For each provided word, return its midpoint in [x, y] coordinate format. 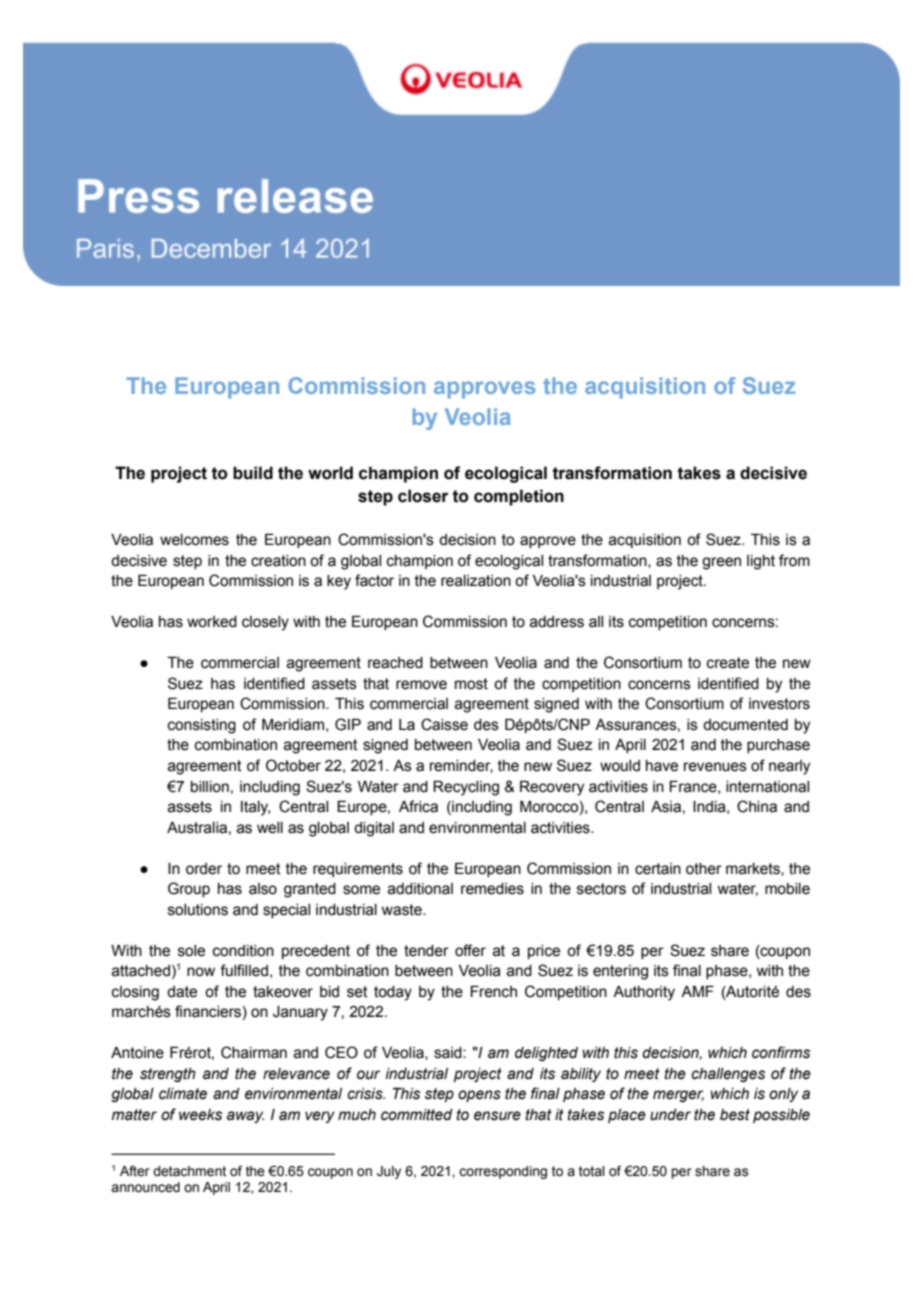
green [721, 563]
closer [423, 496]
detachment [189, 1171]
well [270, 828]
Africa [418, 806]
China [757, 806]
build [253, 473]
